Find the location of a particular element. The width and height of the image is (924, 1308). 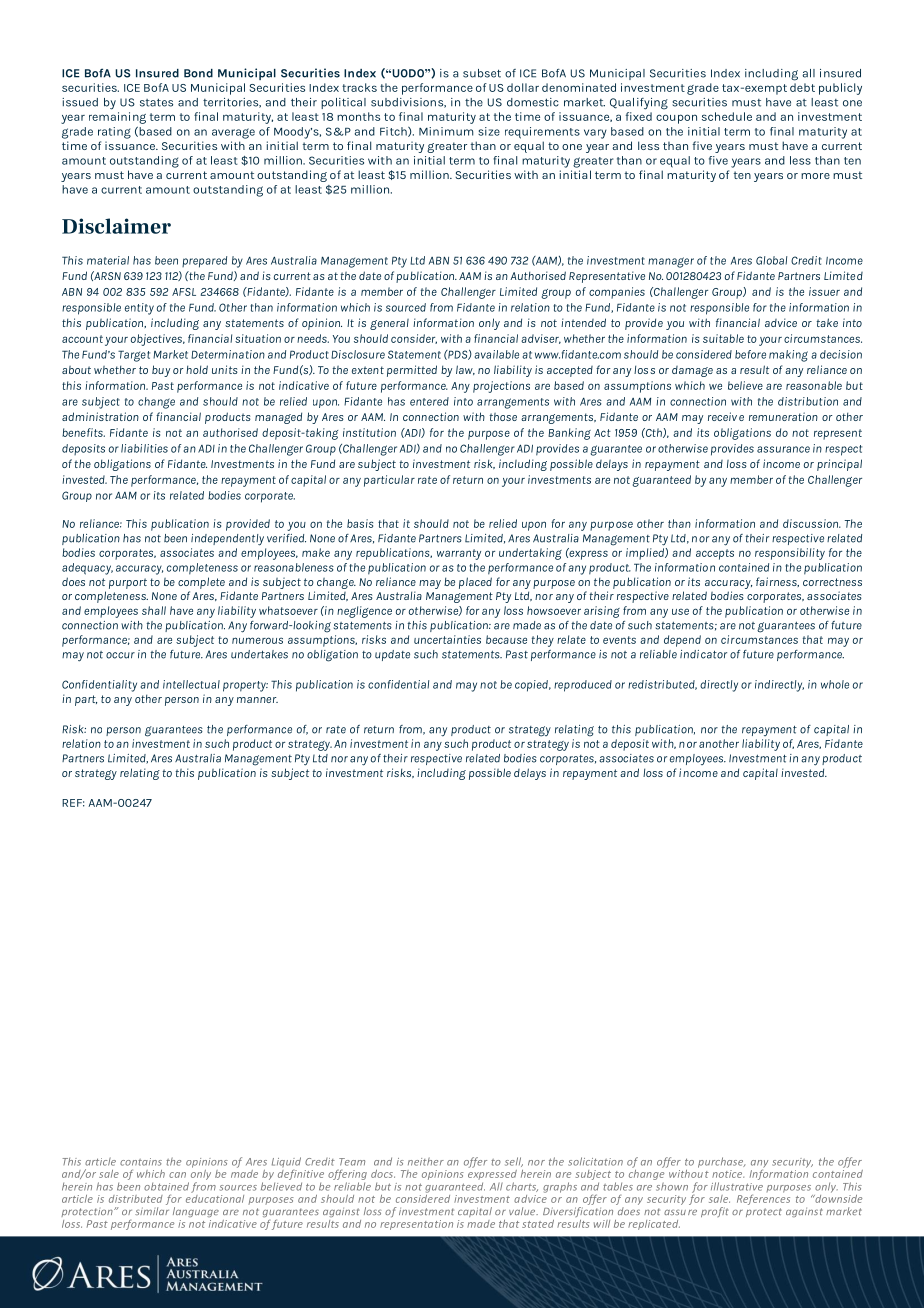

whole is located at coordinates (835, 684).
